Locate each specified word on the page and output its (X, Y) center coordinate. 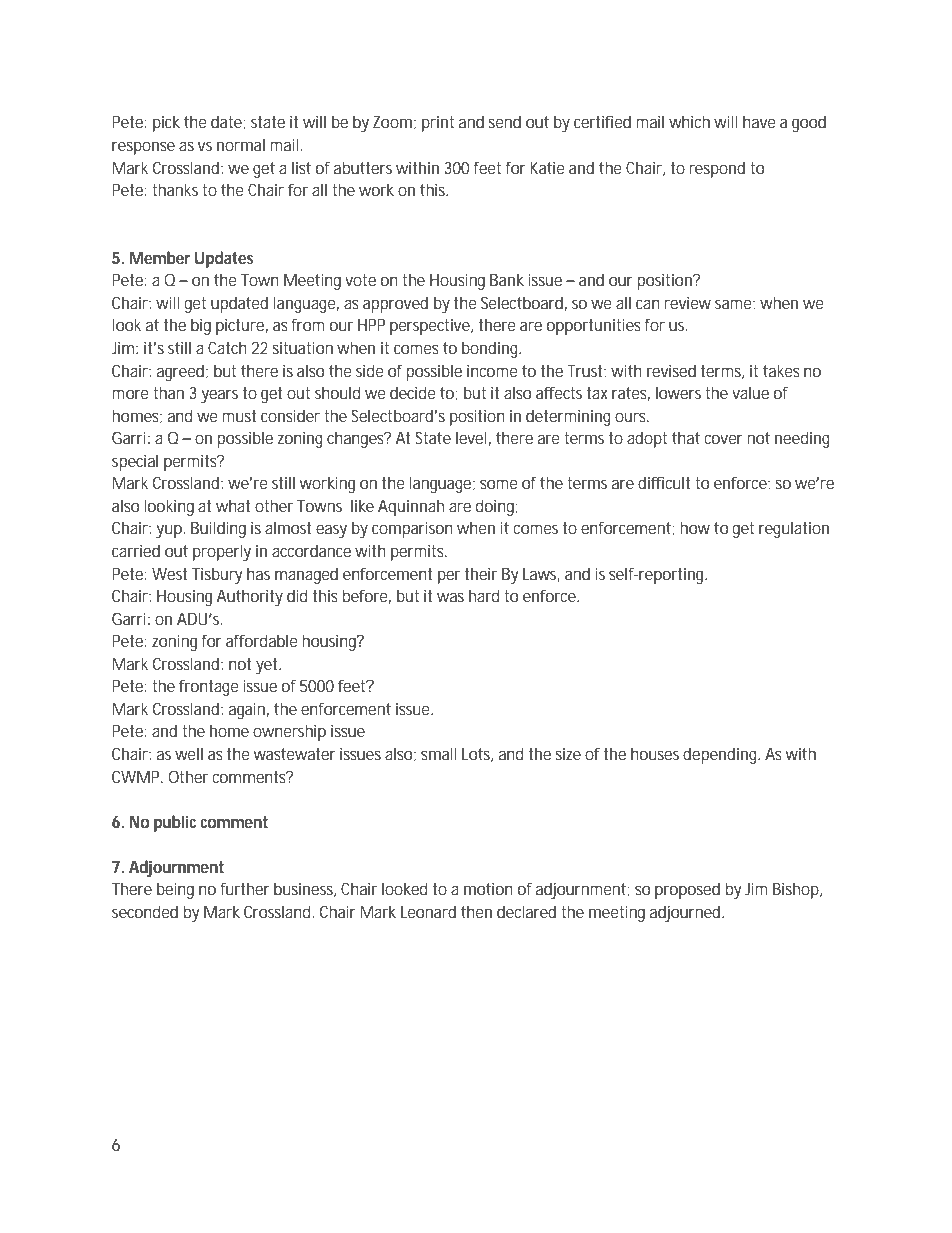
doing (495, 507)
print (438, 124)
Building (218, 529)
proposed (687, 890)
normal (241, 144)
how (695, 527)
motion (488, 888)
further (245, 888)
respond (717, 169)
